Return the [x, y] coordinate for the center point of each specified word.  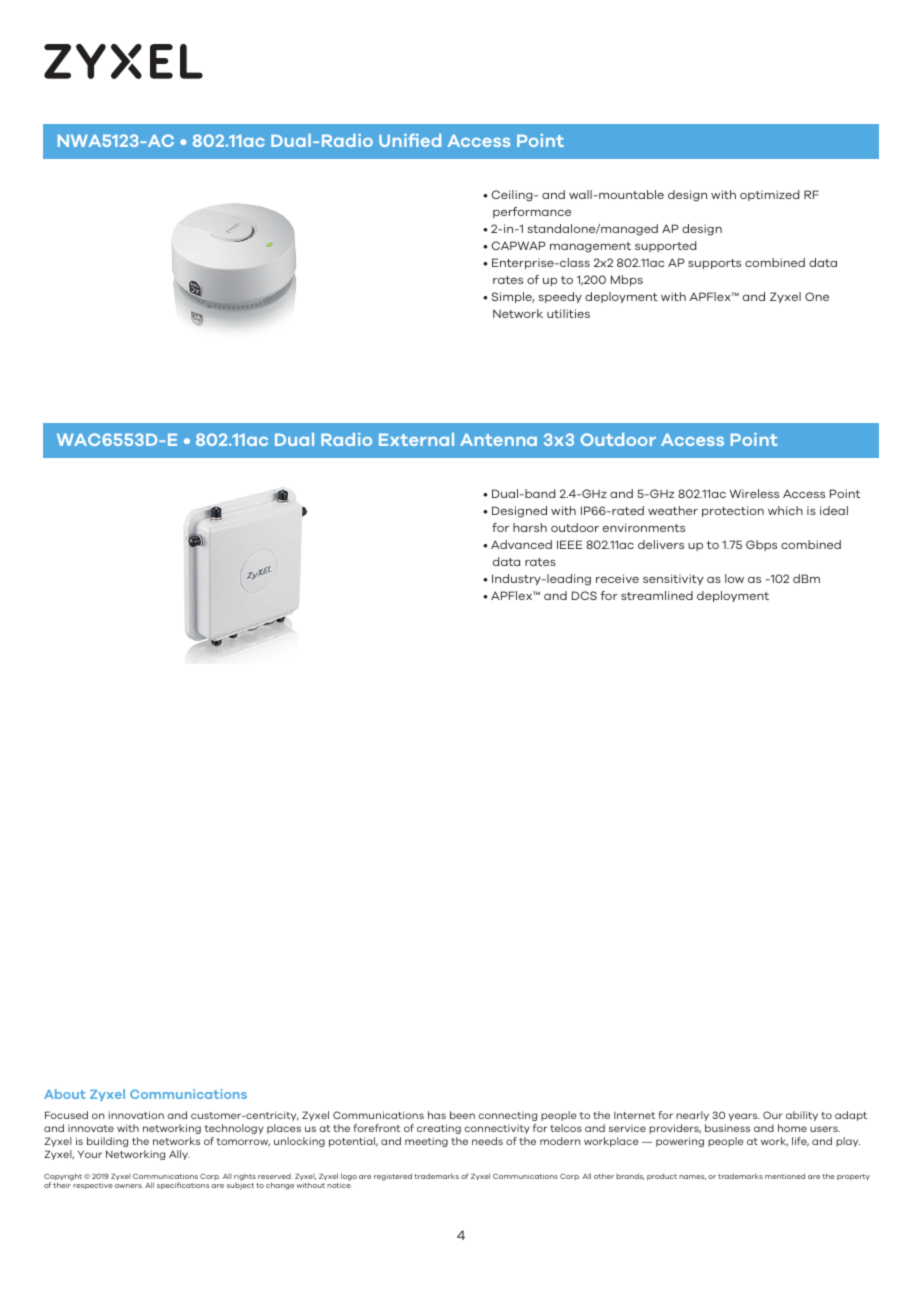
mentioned [785, 1176]
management [590, 247]
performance [532, 212]
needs [487, 1141]
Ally [179, 1155]
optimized [769, 195]
